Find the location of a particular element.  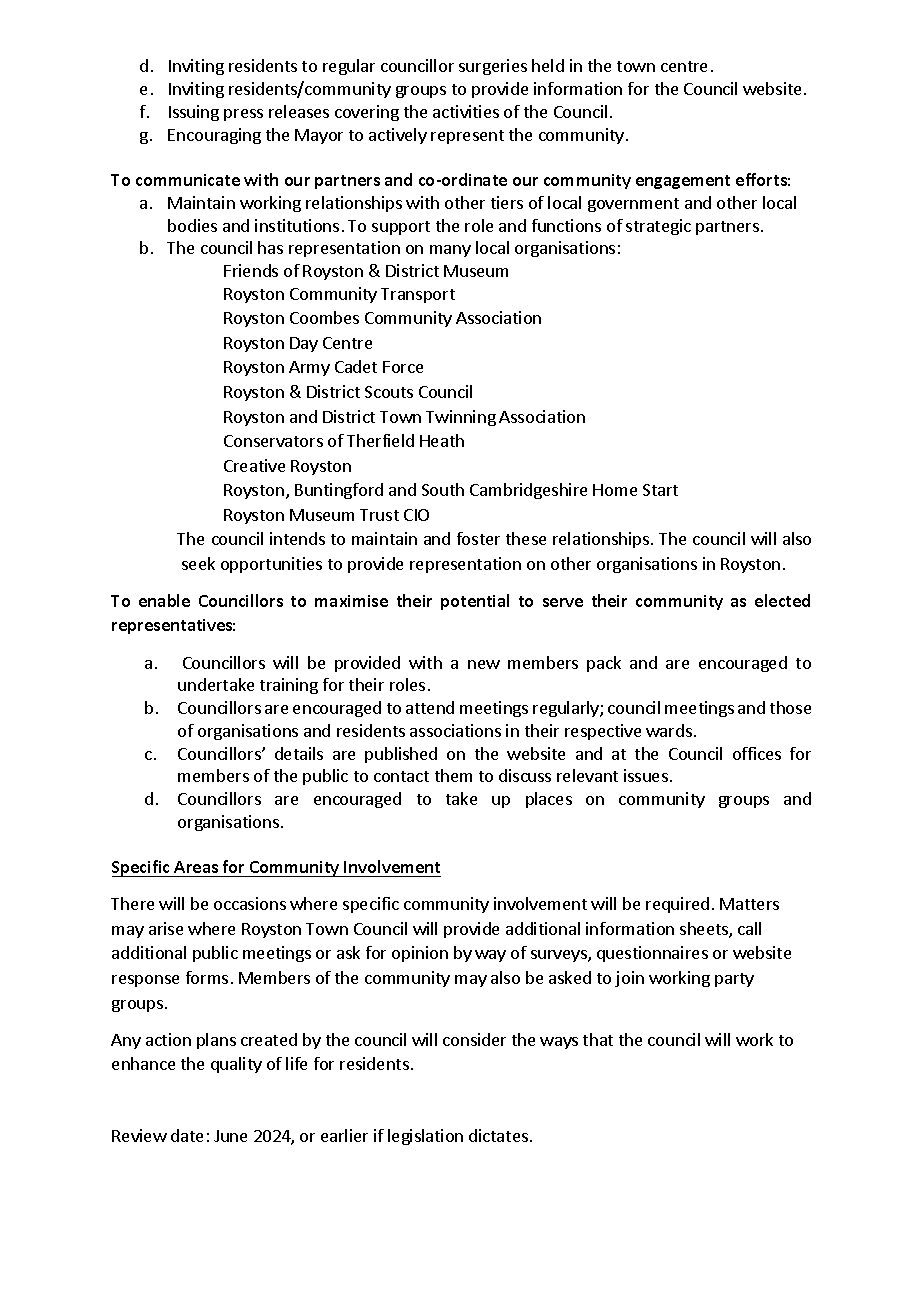

potential is located at coordinates (475, 602).
